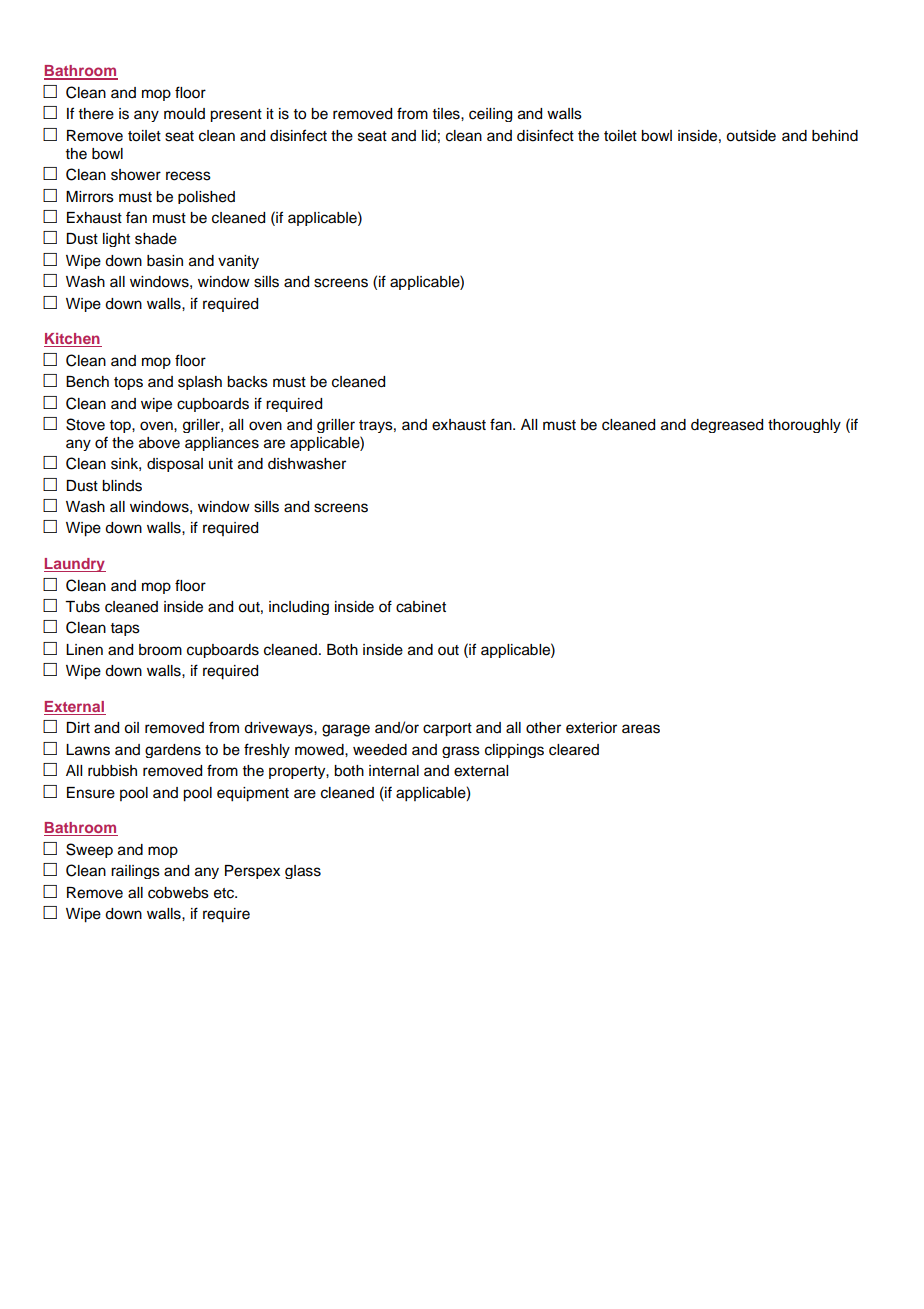 This document has height=1309, width=924. Describe the element at coordinates (184, 114) in the document. I see `mould` at that location.
